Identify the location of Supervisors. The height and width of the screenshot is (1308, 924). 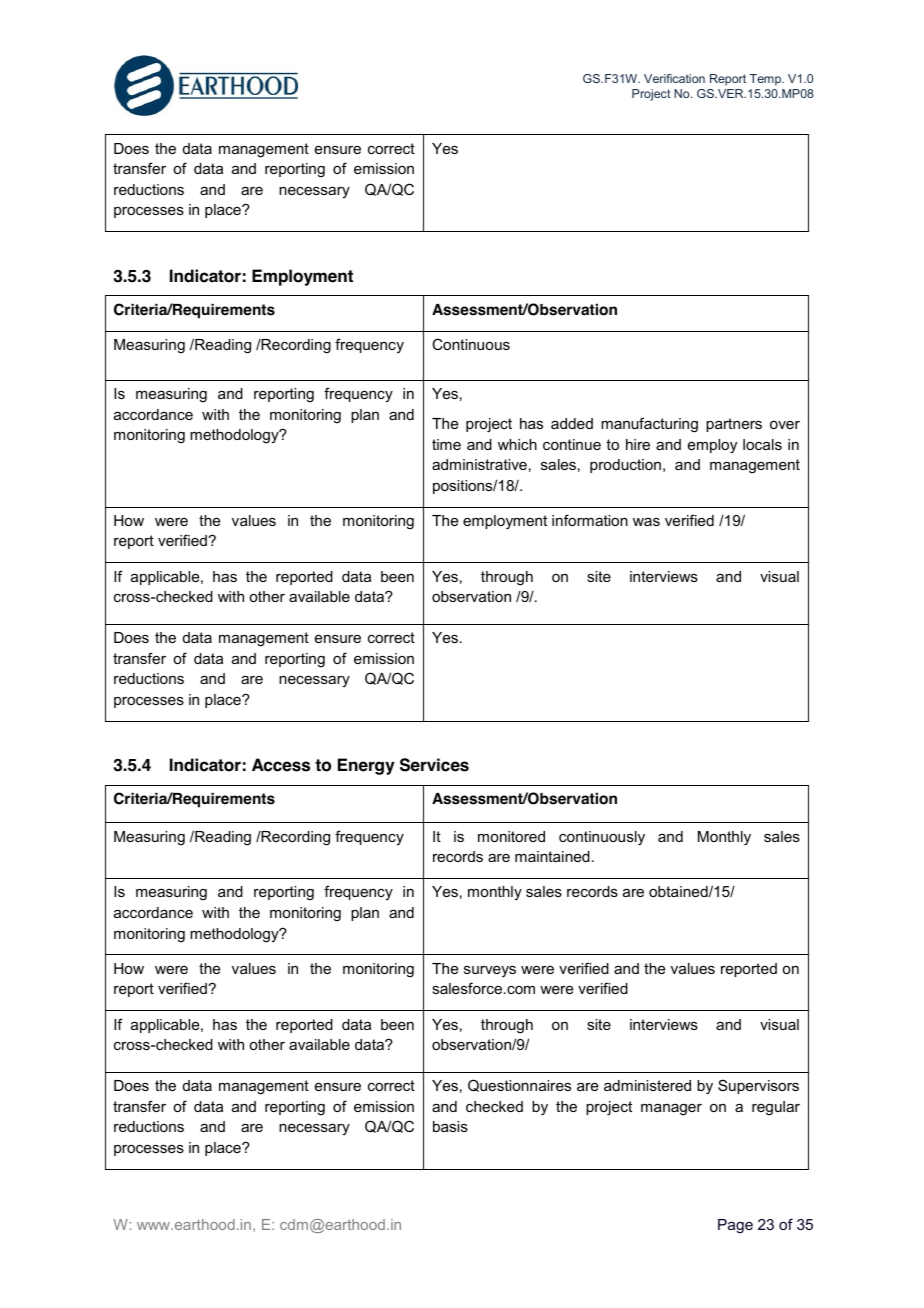
(758, 1086).
